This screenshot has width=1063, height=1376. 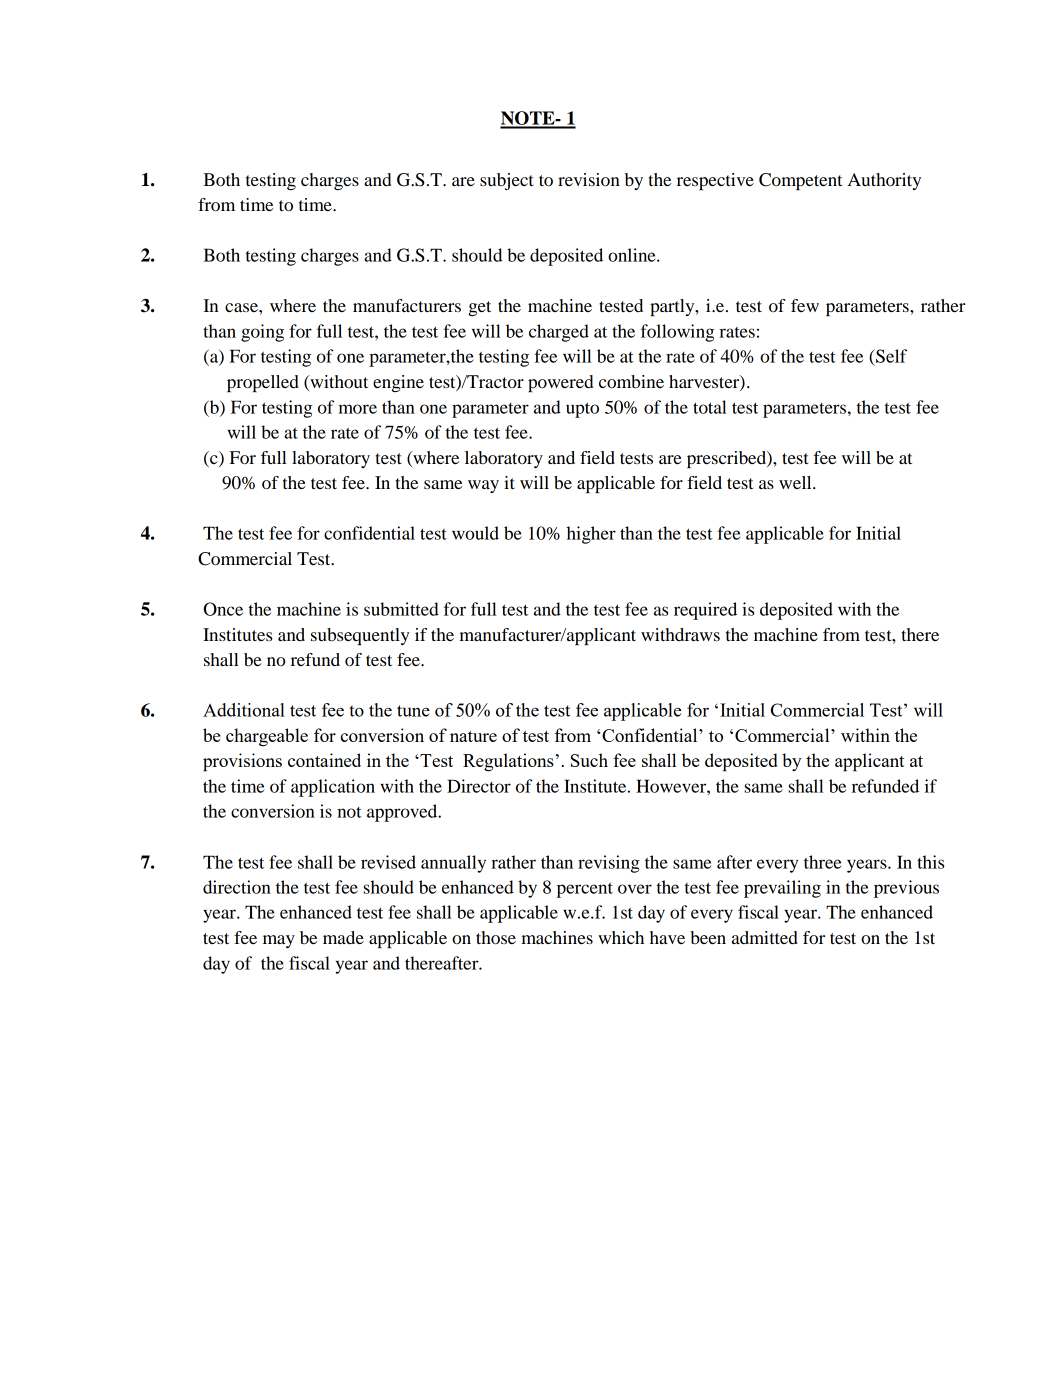 I want to click on made, so click(x=343, y=937).
